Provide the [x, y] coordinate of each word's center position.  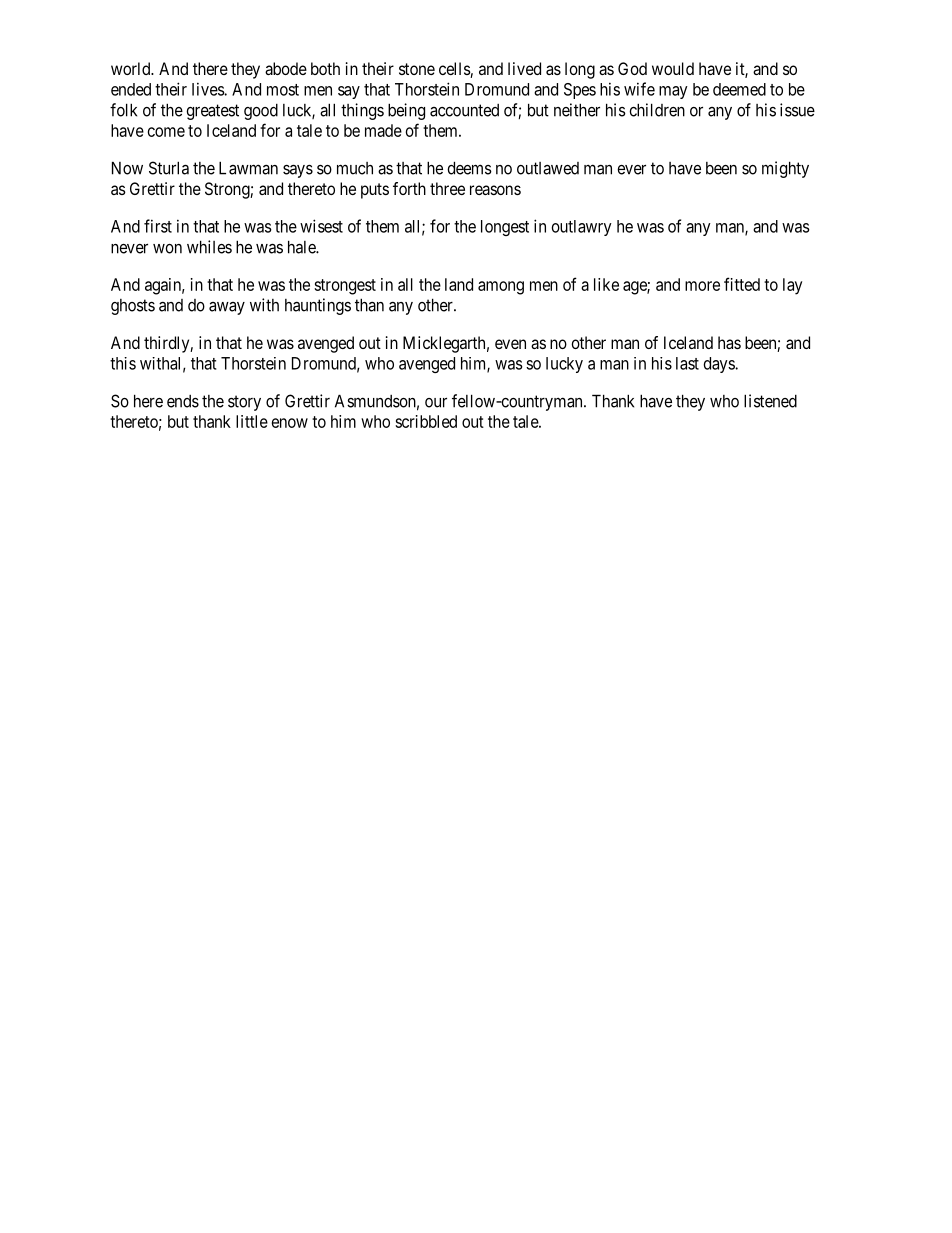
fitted [742, 284]
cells [455, 70]
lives [208, 89]
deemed [739, 89]
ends [183, 401]
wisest [321, 226]
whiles [209, 247]
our [436, 402]
